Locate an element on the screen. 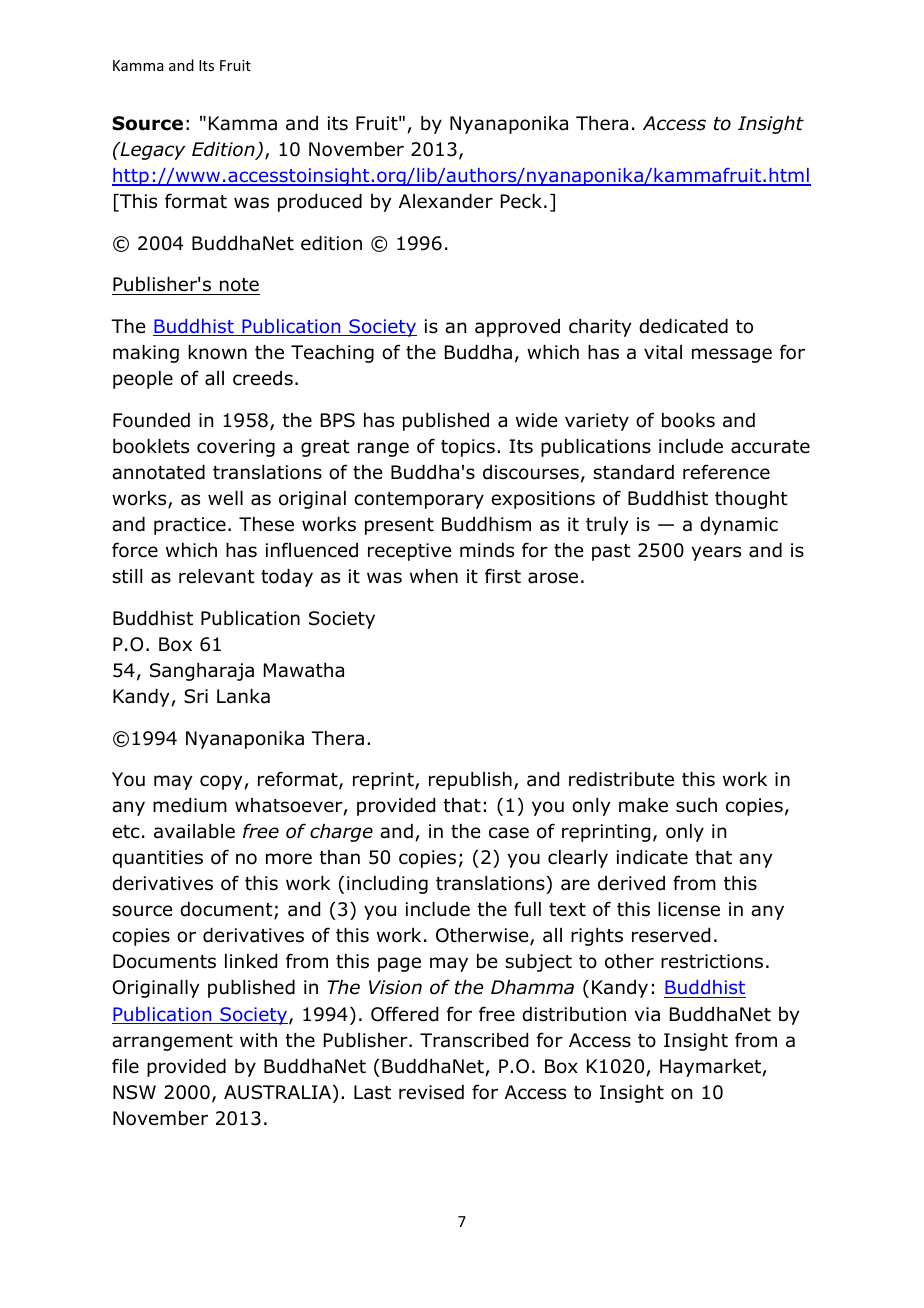  republish is located at coordinates (470, 781).
